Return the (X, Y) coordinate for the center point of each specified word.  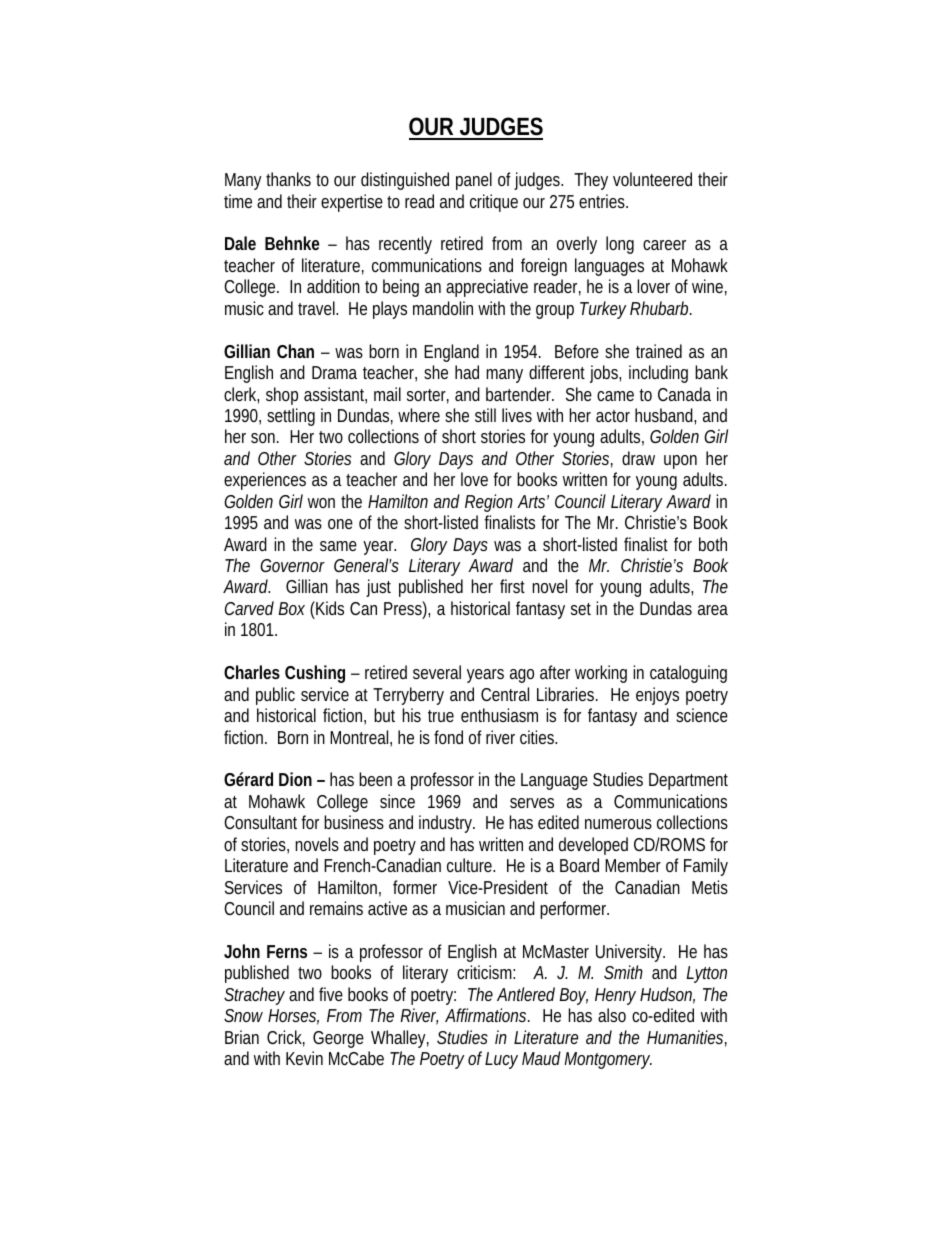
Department (688, 781)
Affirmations (487, 1015)
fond (448, 737)
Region (489, 503)
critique (494, 203)
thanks (288, 179)
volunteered (652, 179)
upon (680, 462)
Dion (295, 779)
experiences (265, 481)
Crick (286, 1038)
